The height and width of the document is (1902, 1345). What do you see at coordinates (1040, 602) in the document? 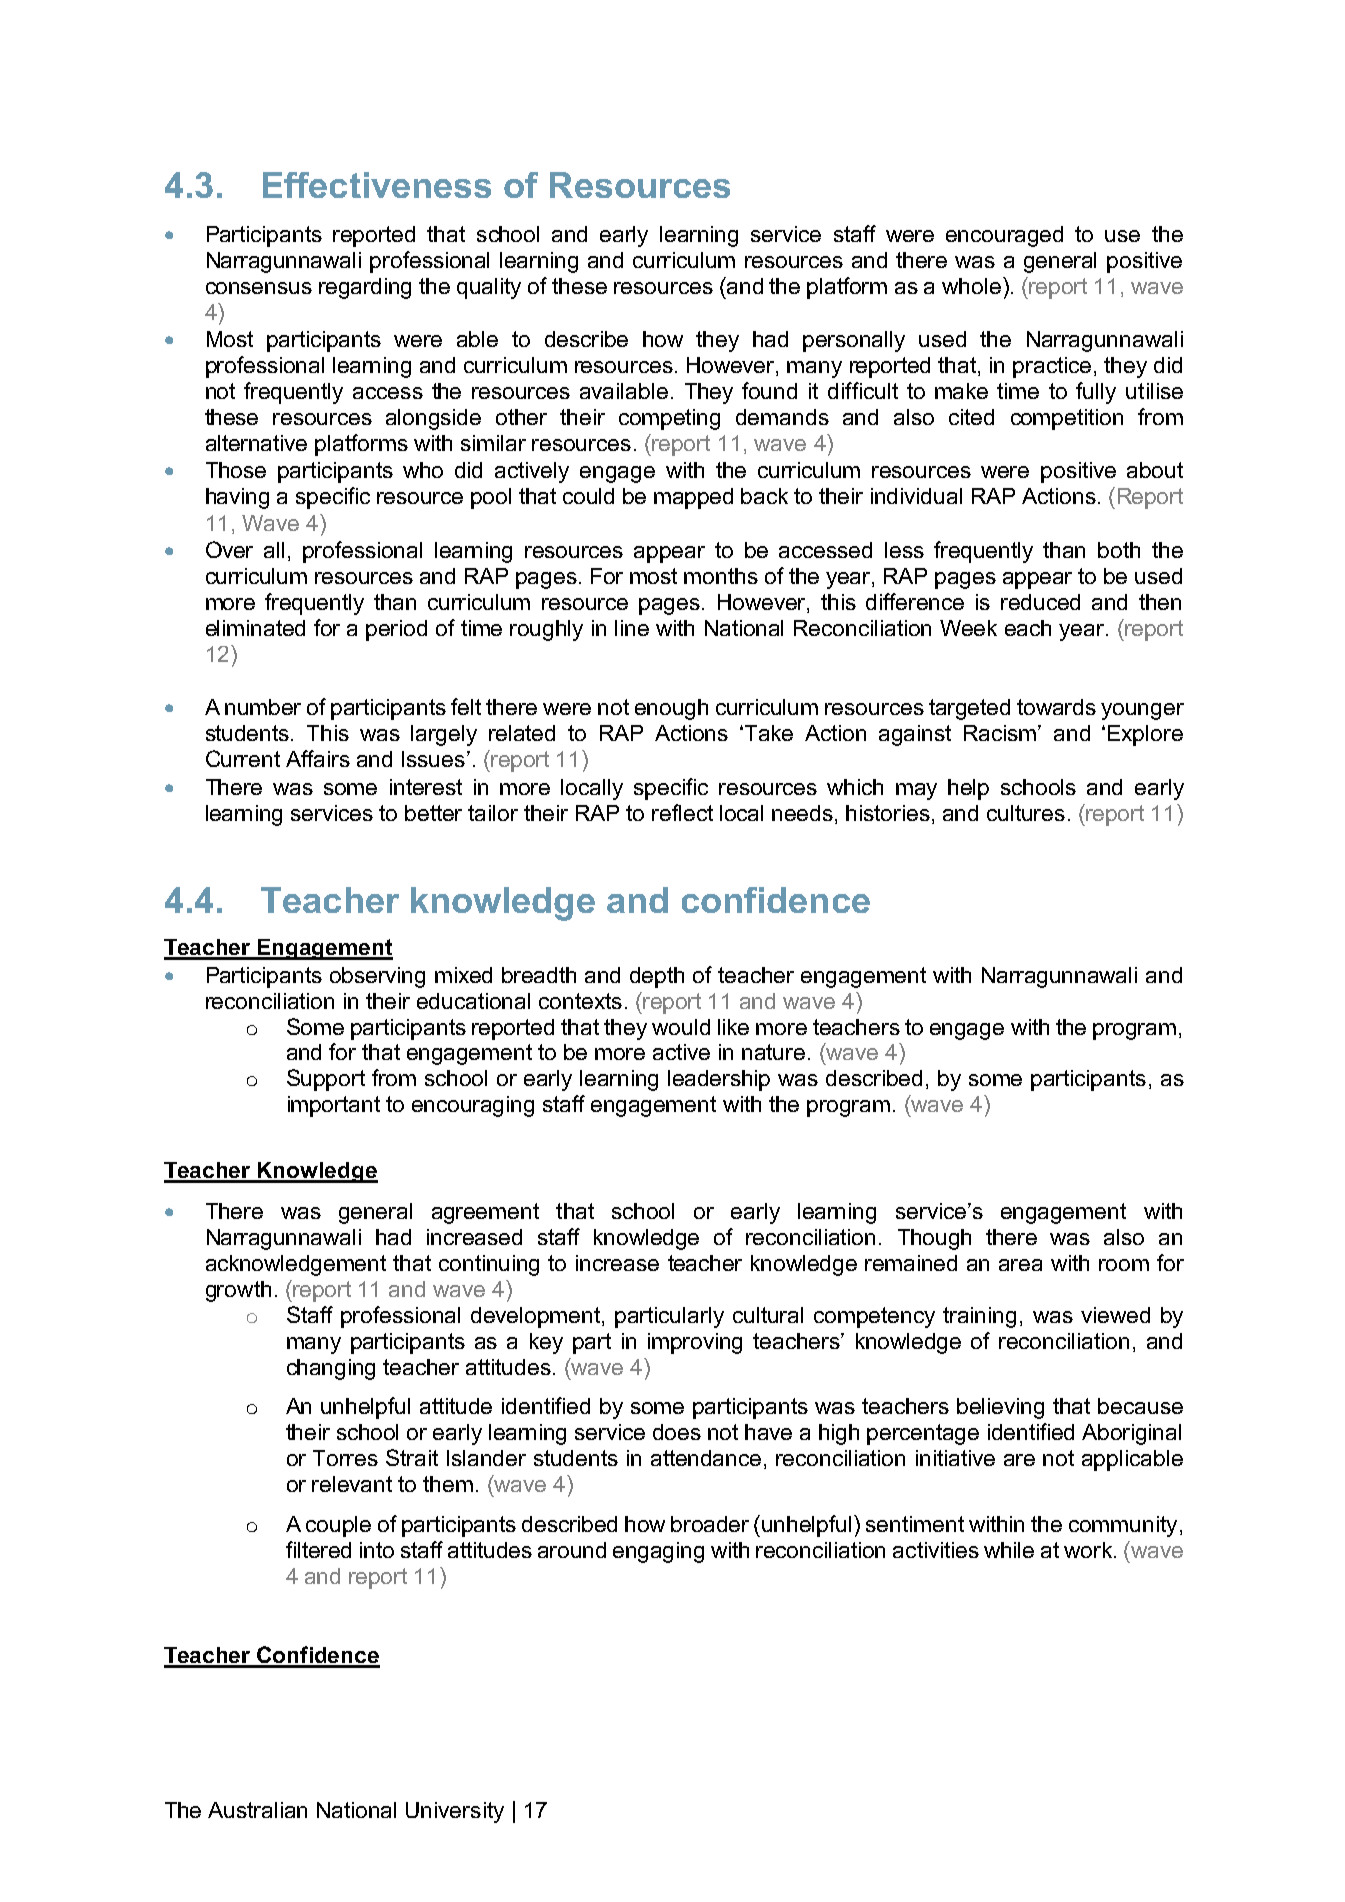
I see `reduced` at bounding box center [1040, 602].
